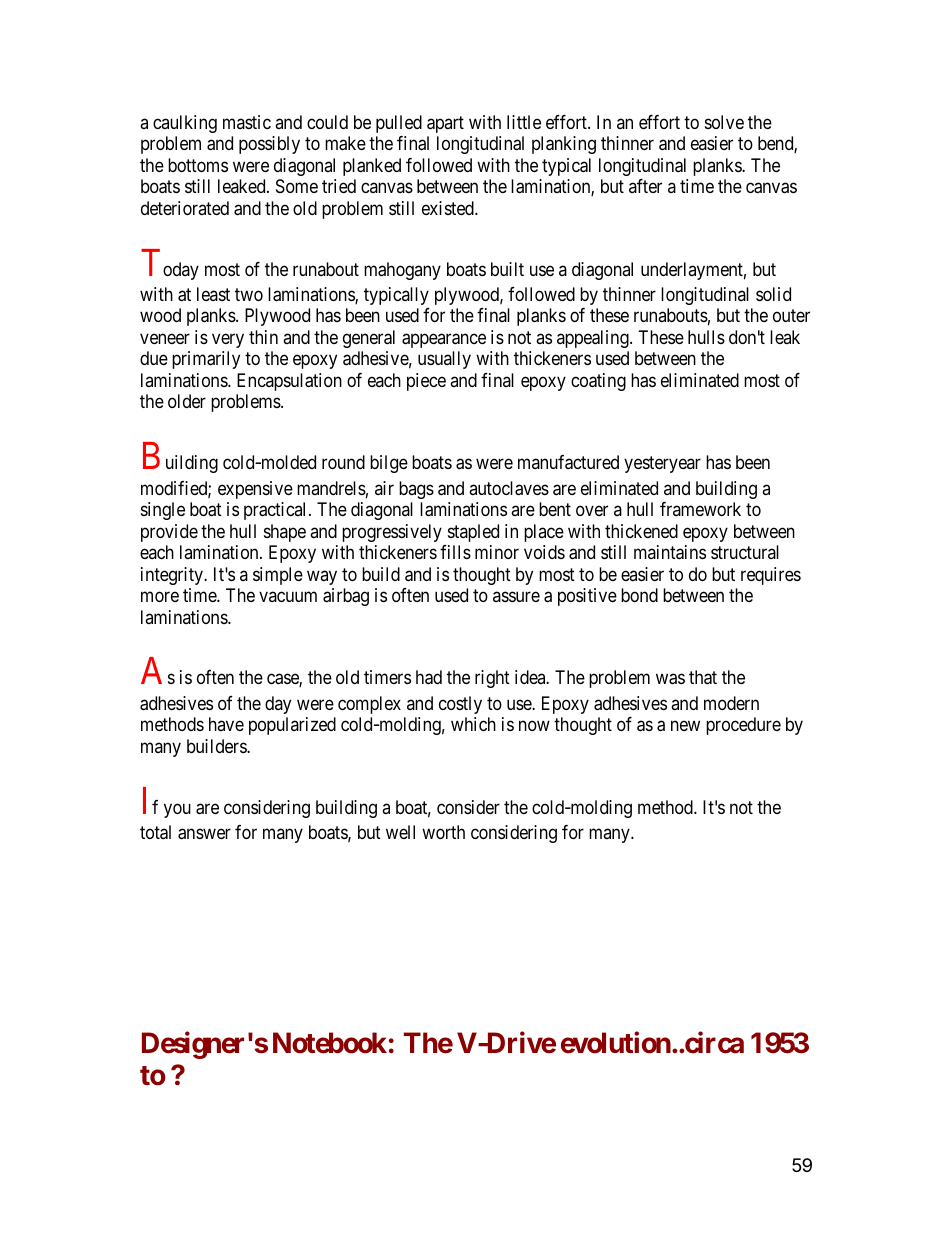  I want to click on apart, so click(445, 124).
